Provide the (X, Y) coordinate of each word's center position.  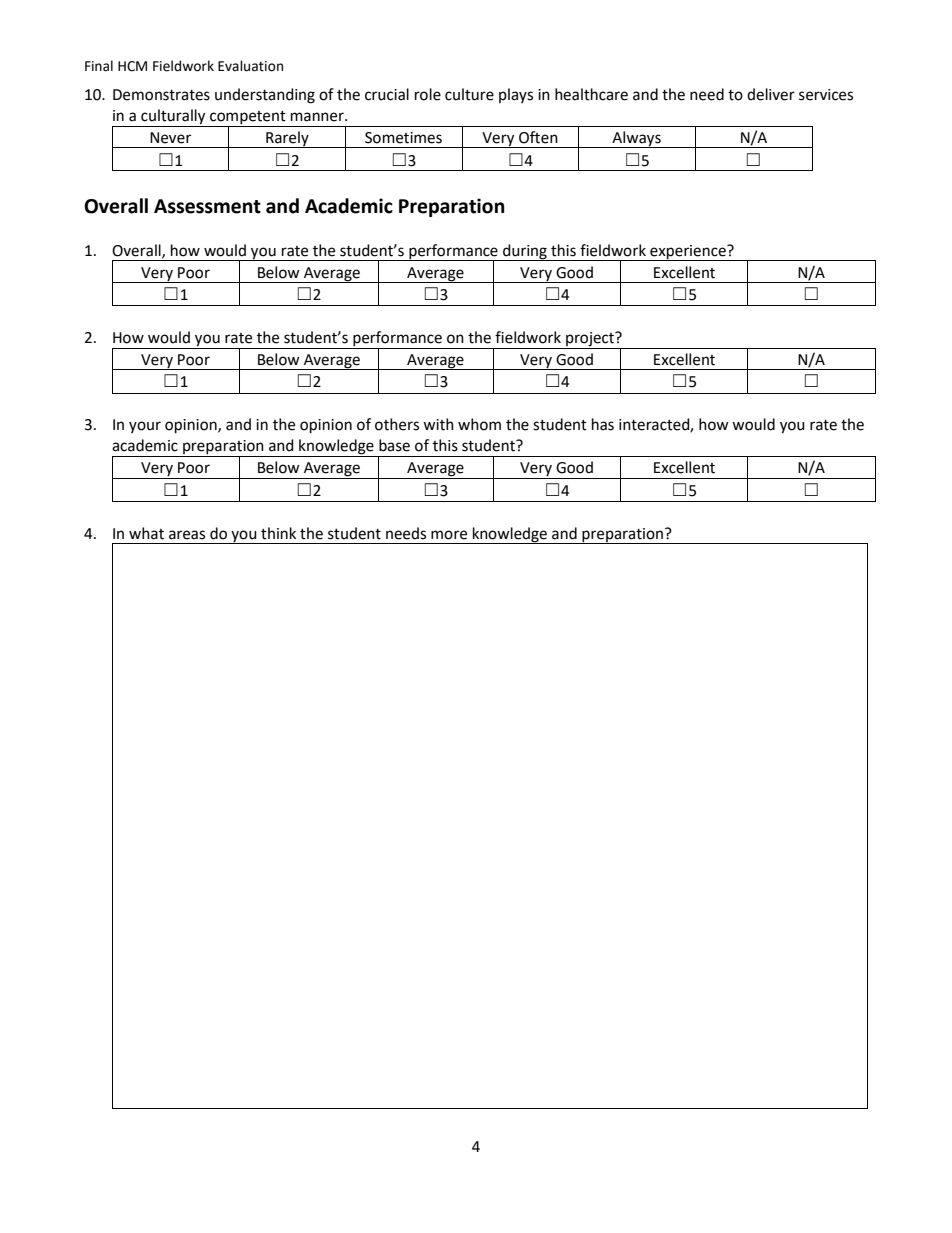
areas (187, 535)
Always (636, 139)
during (525, 252)
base (394, 445)
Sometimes (403, 138)
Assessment (207, 206)
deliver (771, 94)
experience (688, 253)
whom (479, 424)
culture (469, 94)
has (603, 424)
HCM (132, 66)
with (438, 424)
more (449, 535)
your (145, 427)
